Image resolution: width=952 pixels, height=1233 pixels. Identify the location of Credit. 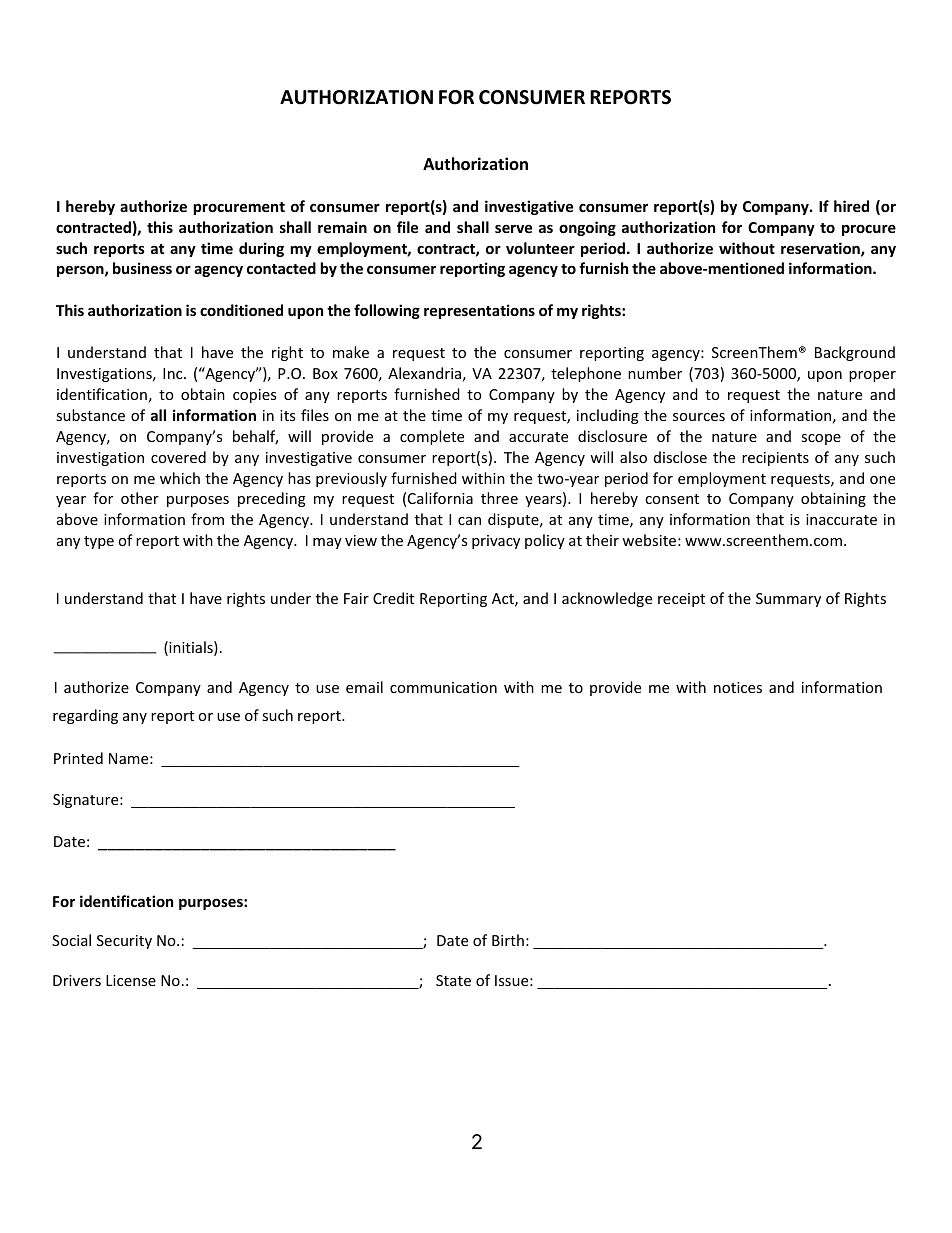
(393, 598).
